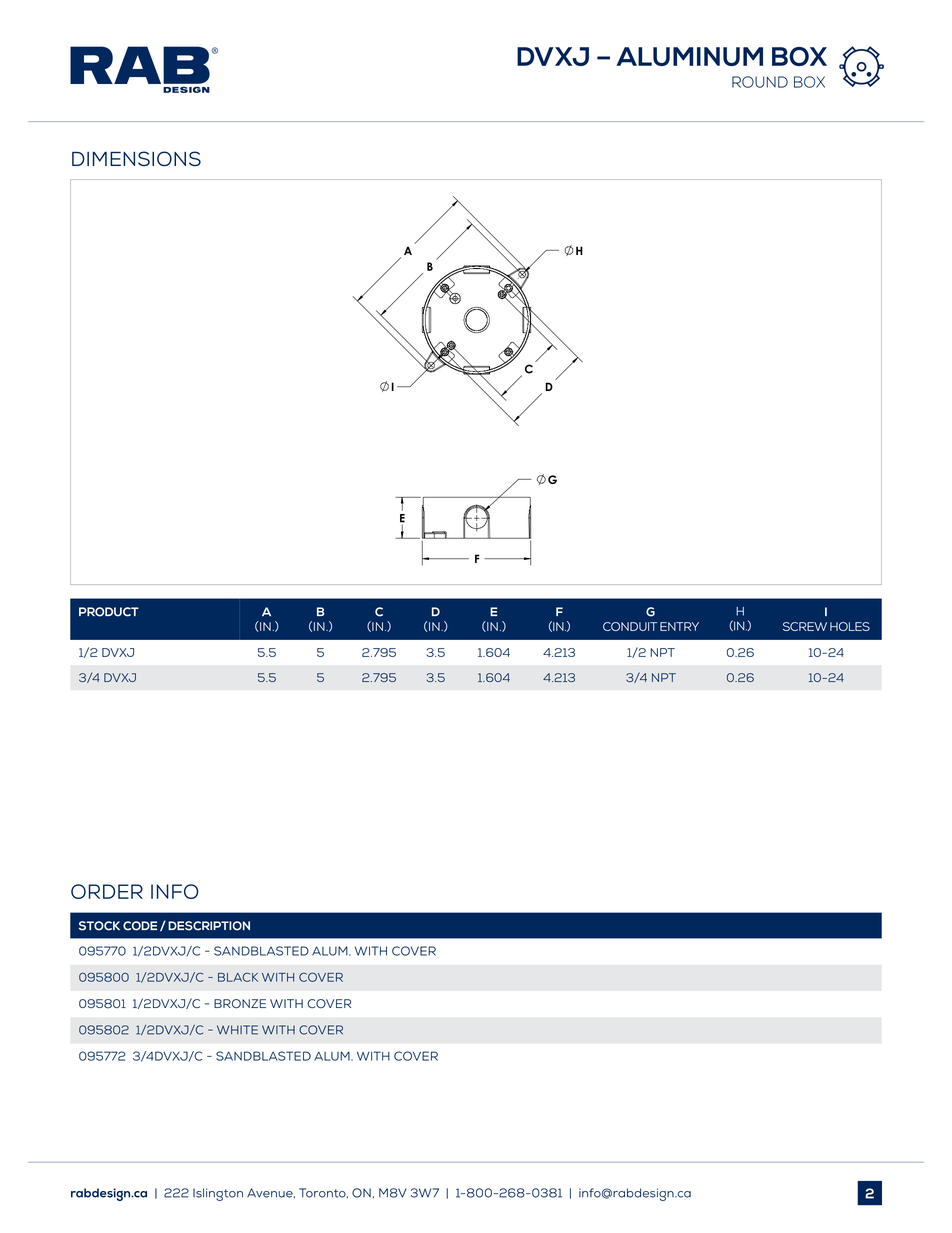 Image resolution: width=952 pixels, height=1233 pixels. I want to click on ROUND, so click(760, 82).
